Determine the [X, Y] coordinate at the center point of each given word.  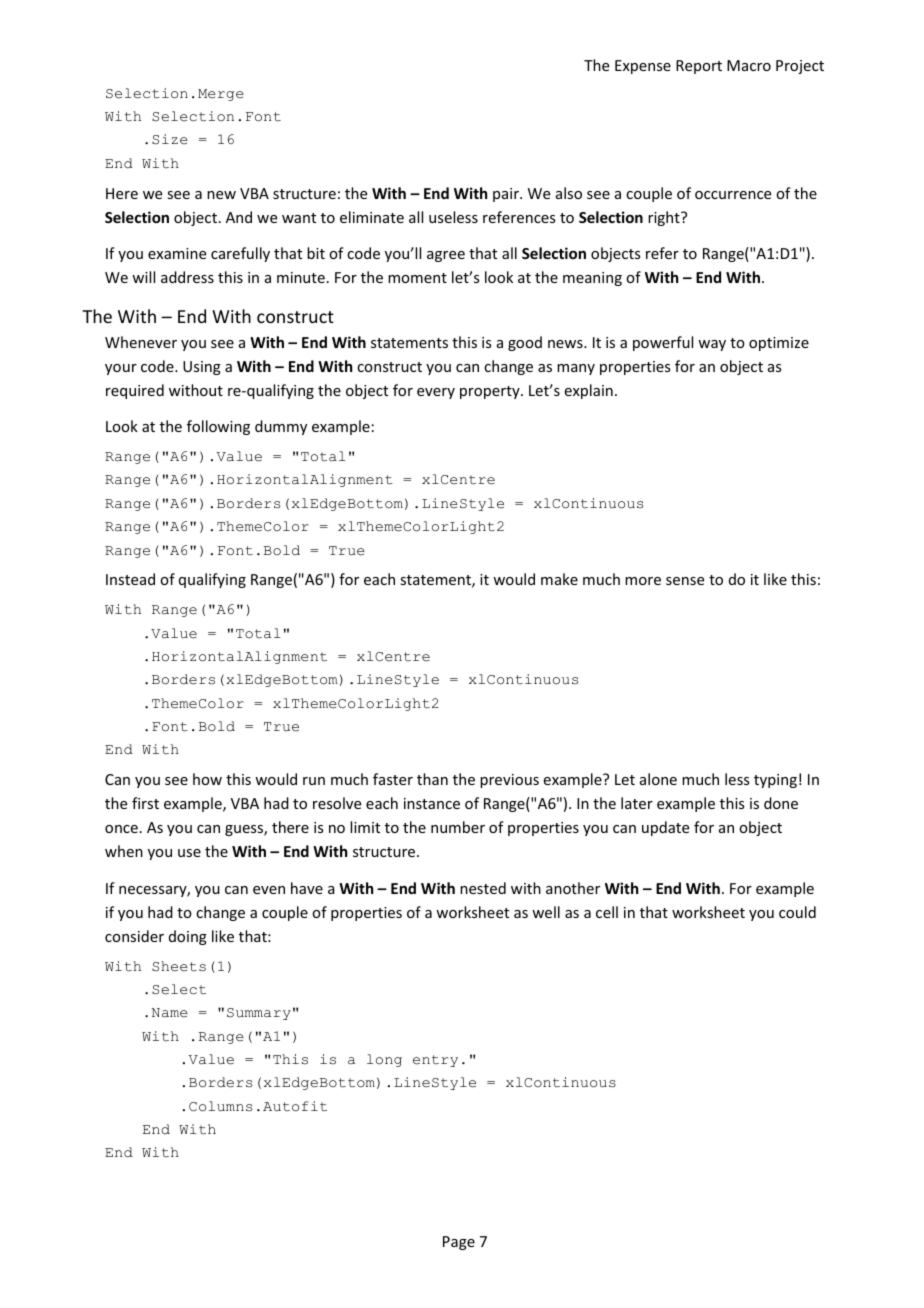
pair [507, 195]
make [559, 579]
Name [170, 1013]
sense [685, 581]
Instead [130, 579]
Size [170, 139]
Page [459, 1243]
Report [699, 67]
